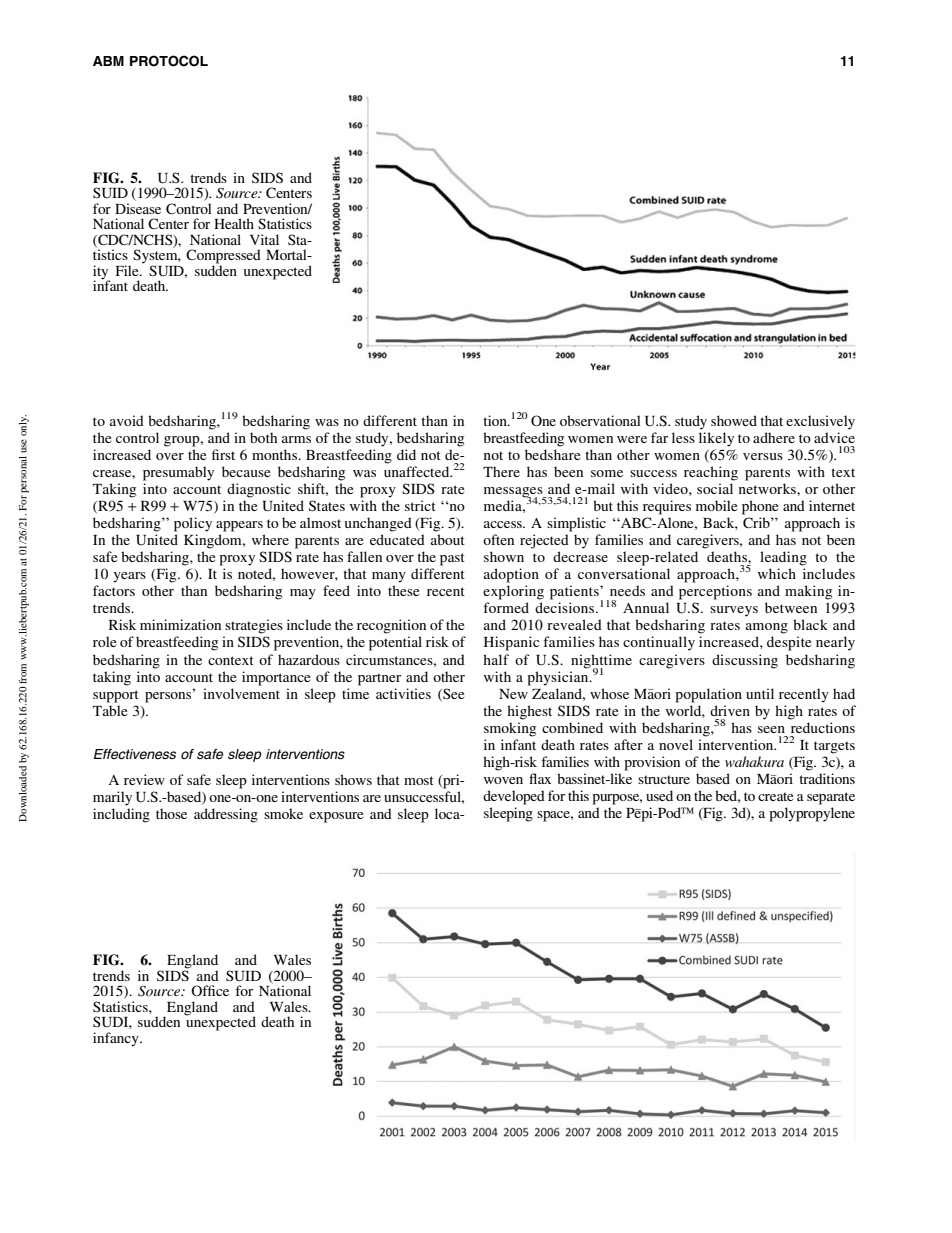 This screenshot has height=1233, width=952. I want to click on versus, so click(763, 456).
